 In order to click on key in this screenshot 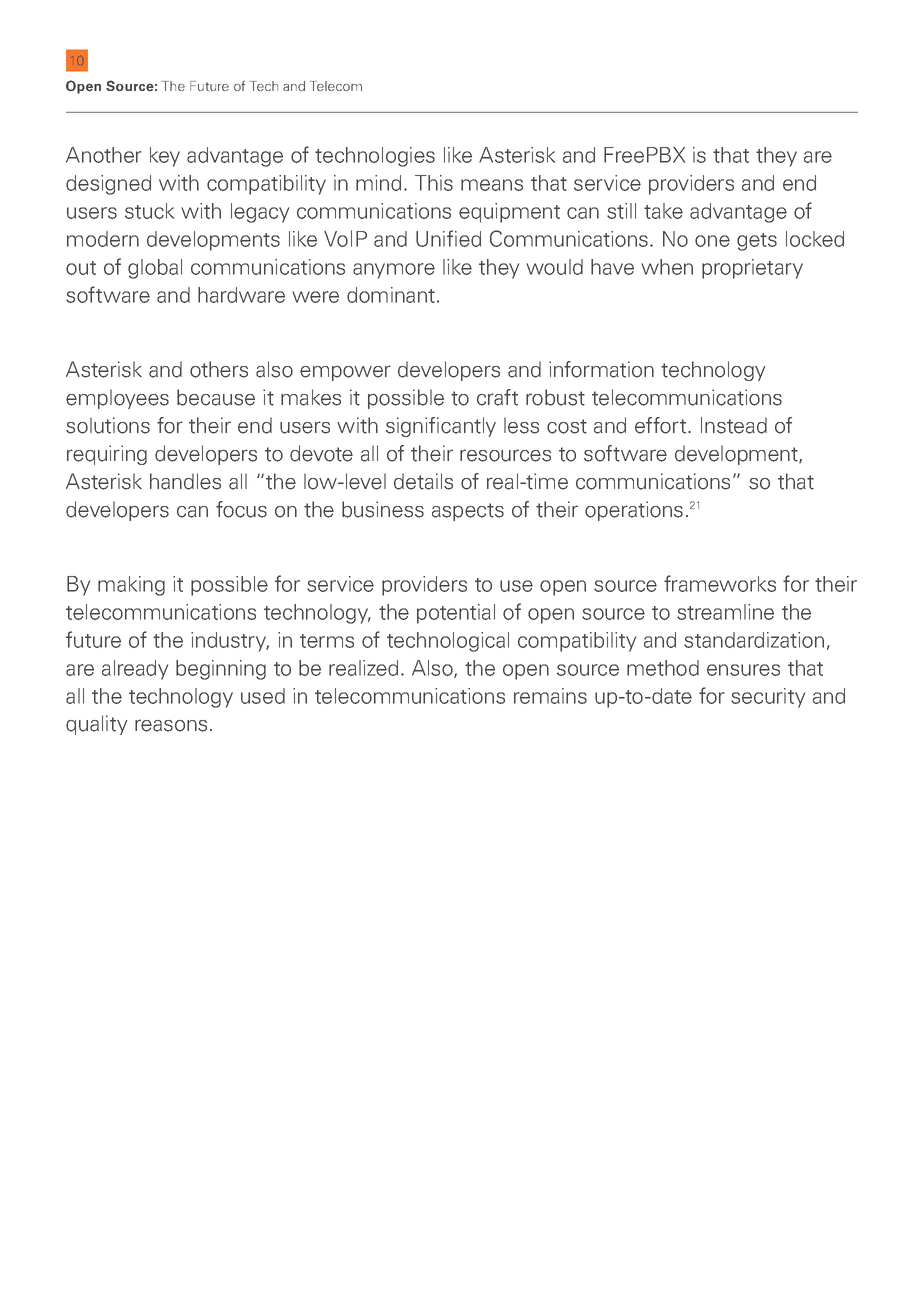, I will do `click(165, 157)`.
